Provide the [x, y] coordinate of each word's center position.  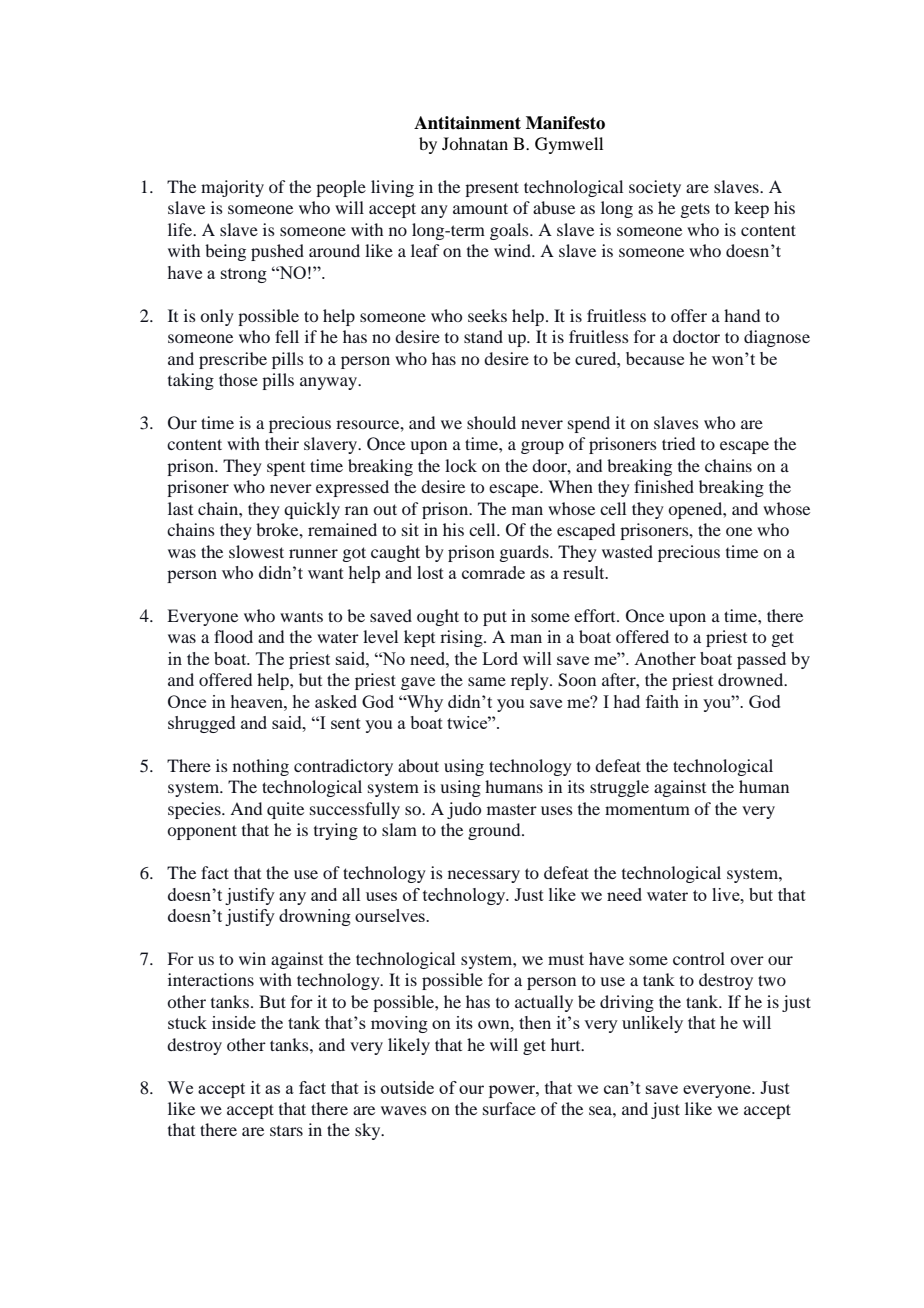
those [238, 379]
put [495, 618]
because [655, 358]
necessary [484, 876]
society [655, 188]
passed [761, 660]
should [491, 422]
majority [232, 188]
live [727, 894]
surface [509, 1108]
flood [233, 636]
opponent [202, 832]
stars [286, 1131]
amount [480, 208]
